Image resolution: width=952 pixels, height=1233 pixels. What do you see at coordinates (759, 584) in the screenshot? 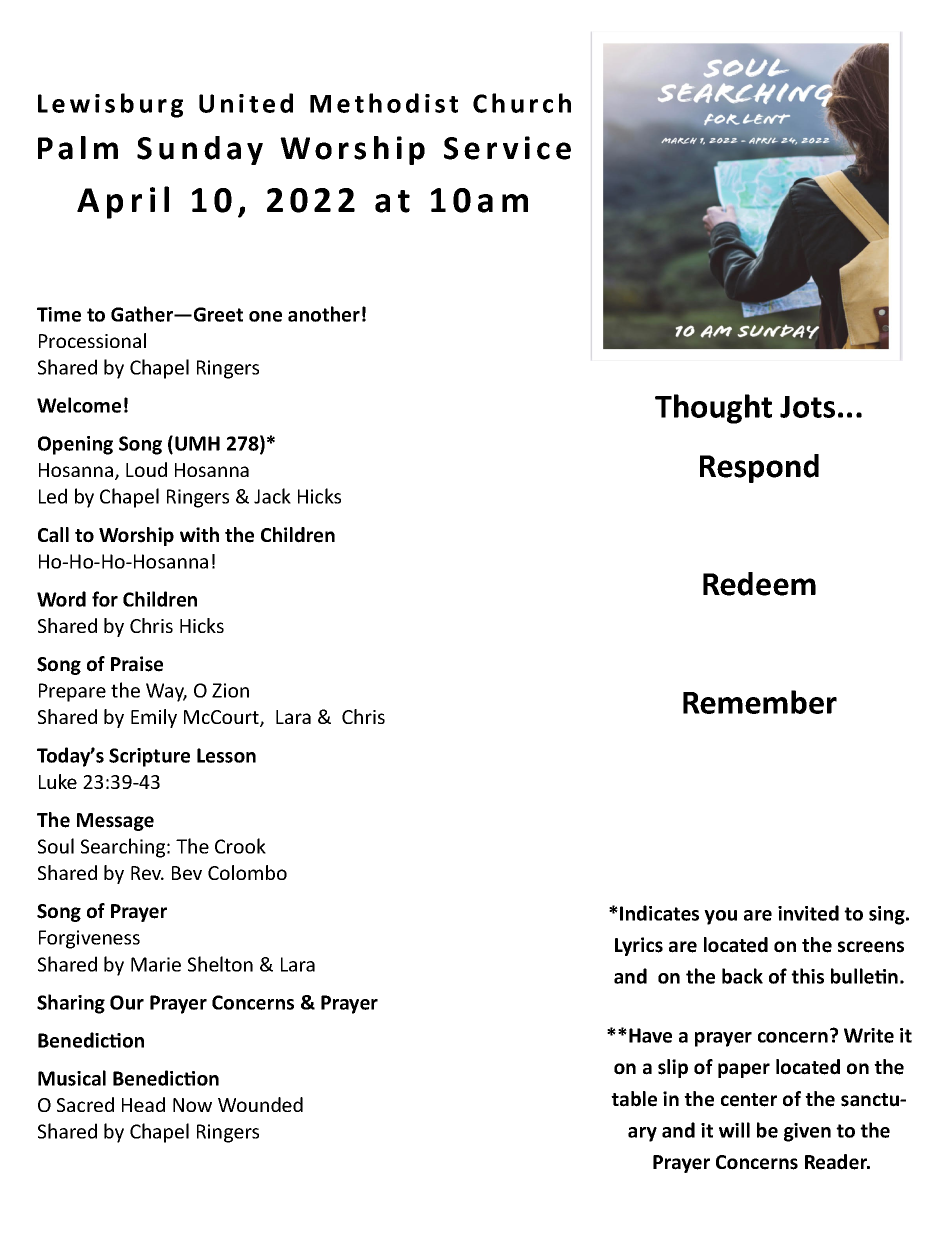
I see `Redeem` at bounding box center [759, 584].
